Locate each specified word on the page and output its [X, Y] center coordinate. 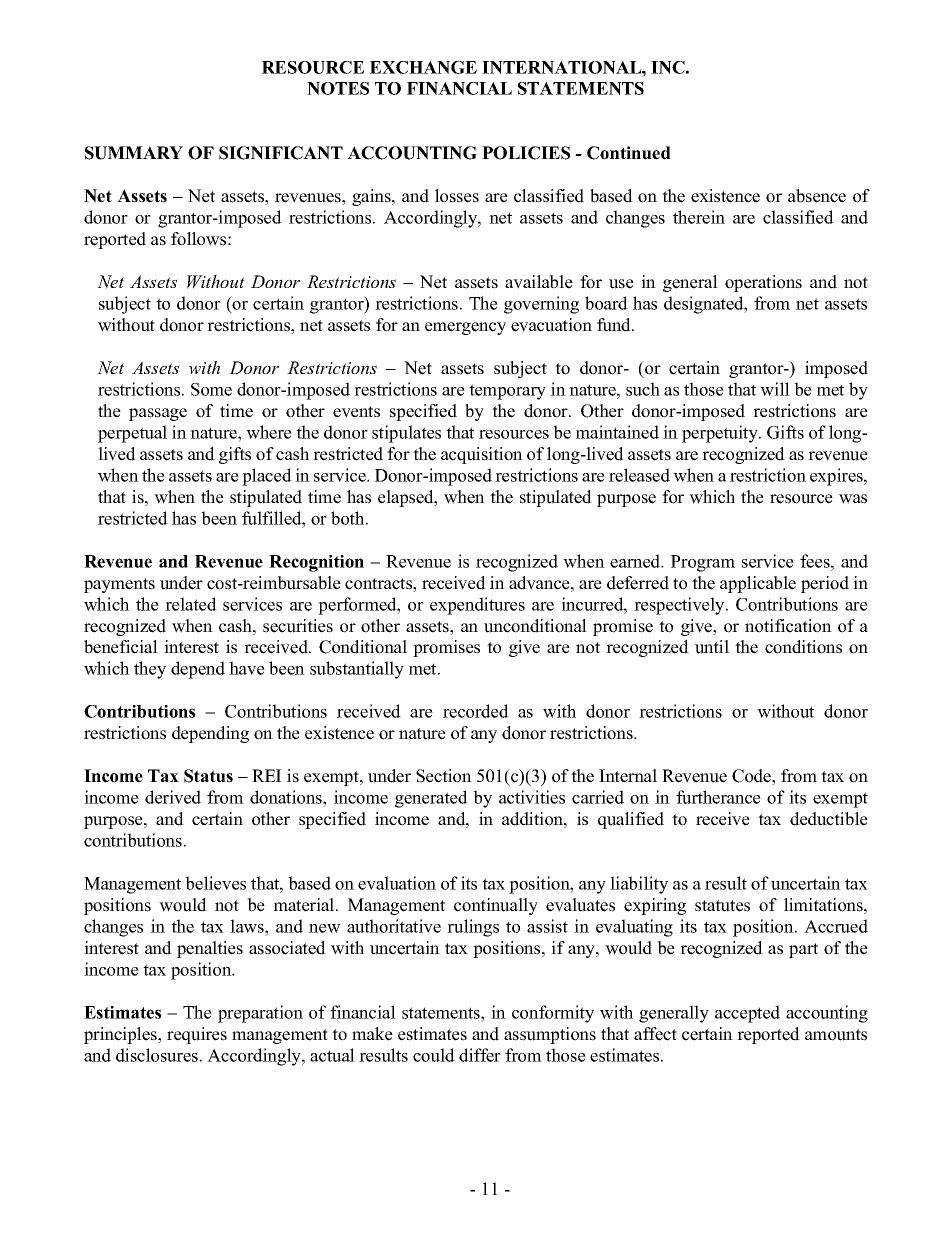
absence [817, 196]
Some [211, 389]
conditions [803, 647]
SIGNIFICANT [281, 153]
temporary [507, 392]
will [775, 389]
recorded [476, 711]
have [247, 668]
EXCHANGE [423, 67]
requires [197, 1035]
